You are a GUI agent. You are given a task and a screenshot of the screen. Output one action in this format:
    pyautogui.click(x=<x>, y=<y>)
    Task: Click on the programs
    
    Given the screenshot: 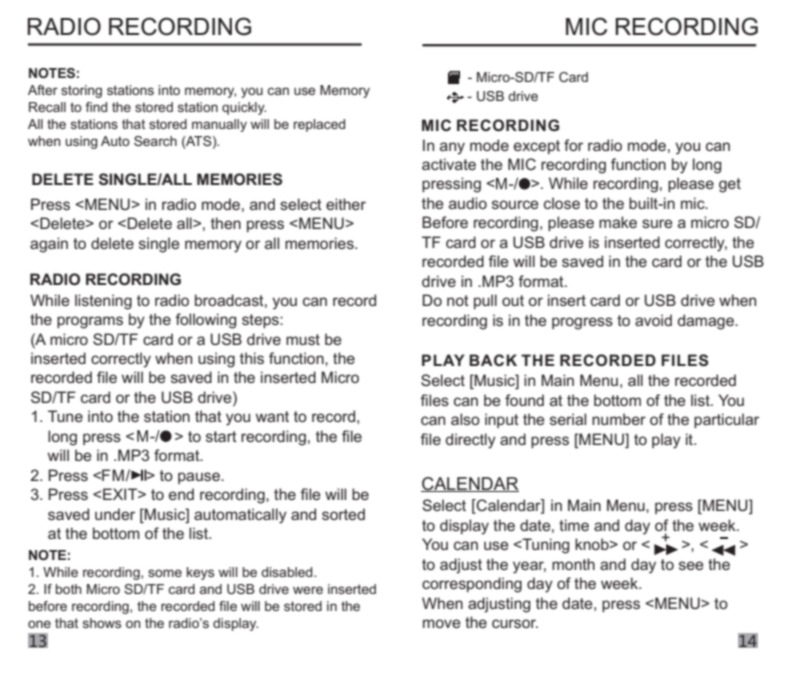 What is the action you would take?
    pyautogui.click(x=90, y=322)
